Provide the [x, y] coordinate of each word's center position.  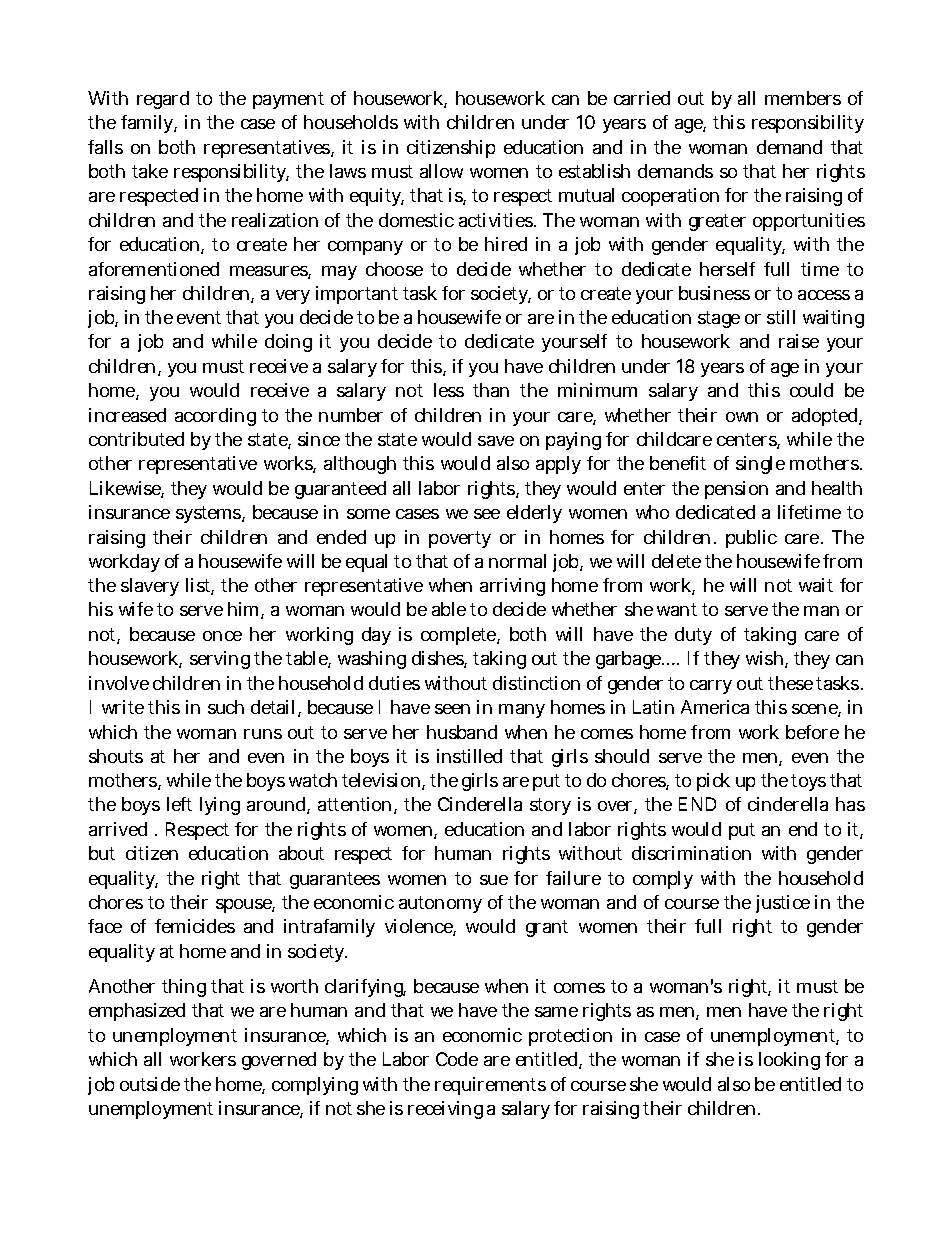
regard [163, 100]
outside [150, 1084]
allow [441, 171]
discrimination [691, 853]
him [243, 609]
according [215, 417]
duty [693, 636]
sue [494, 880]
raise [799, 341]
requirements [490, 1086]
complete [459, 636]
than [491, 390]
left [179, 804]
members [803, 98]
